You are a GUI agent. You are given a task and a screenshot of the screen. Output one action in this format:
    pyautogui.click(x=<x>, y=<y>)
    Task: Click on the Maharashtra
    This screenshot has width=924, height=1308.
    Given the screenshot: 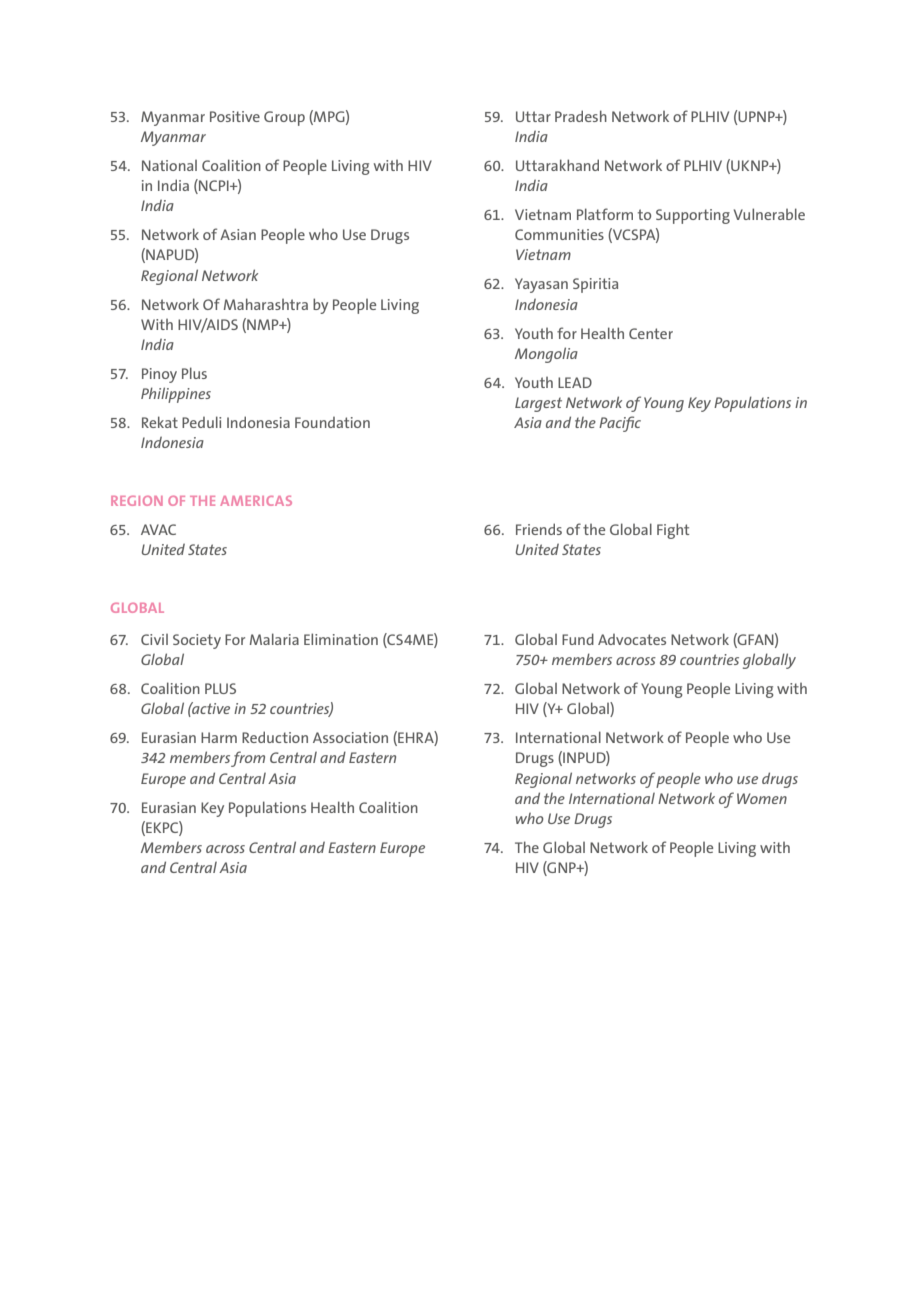 What is the action you would take?
    pyautogui.click(x=266, y=304)
